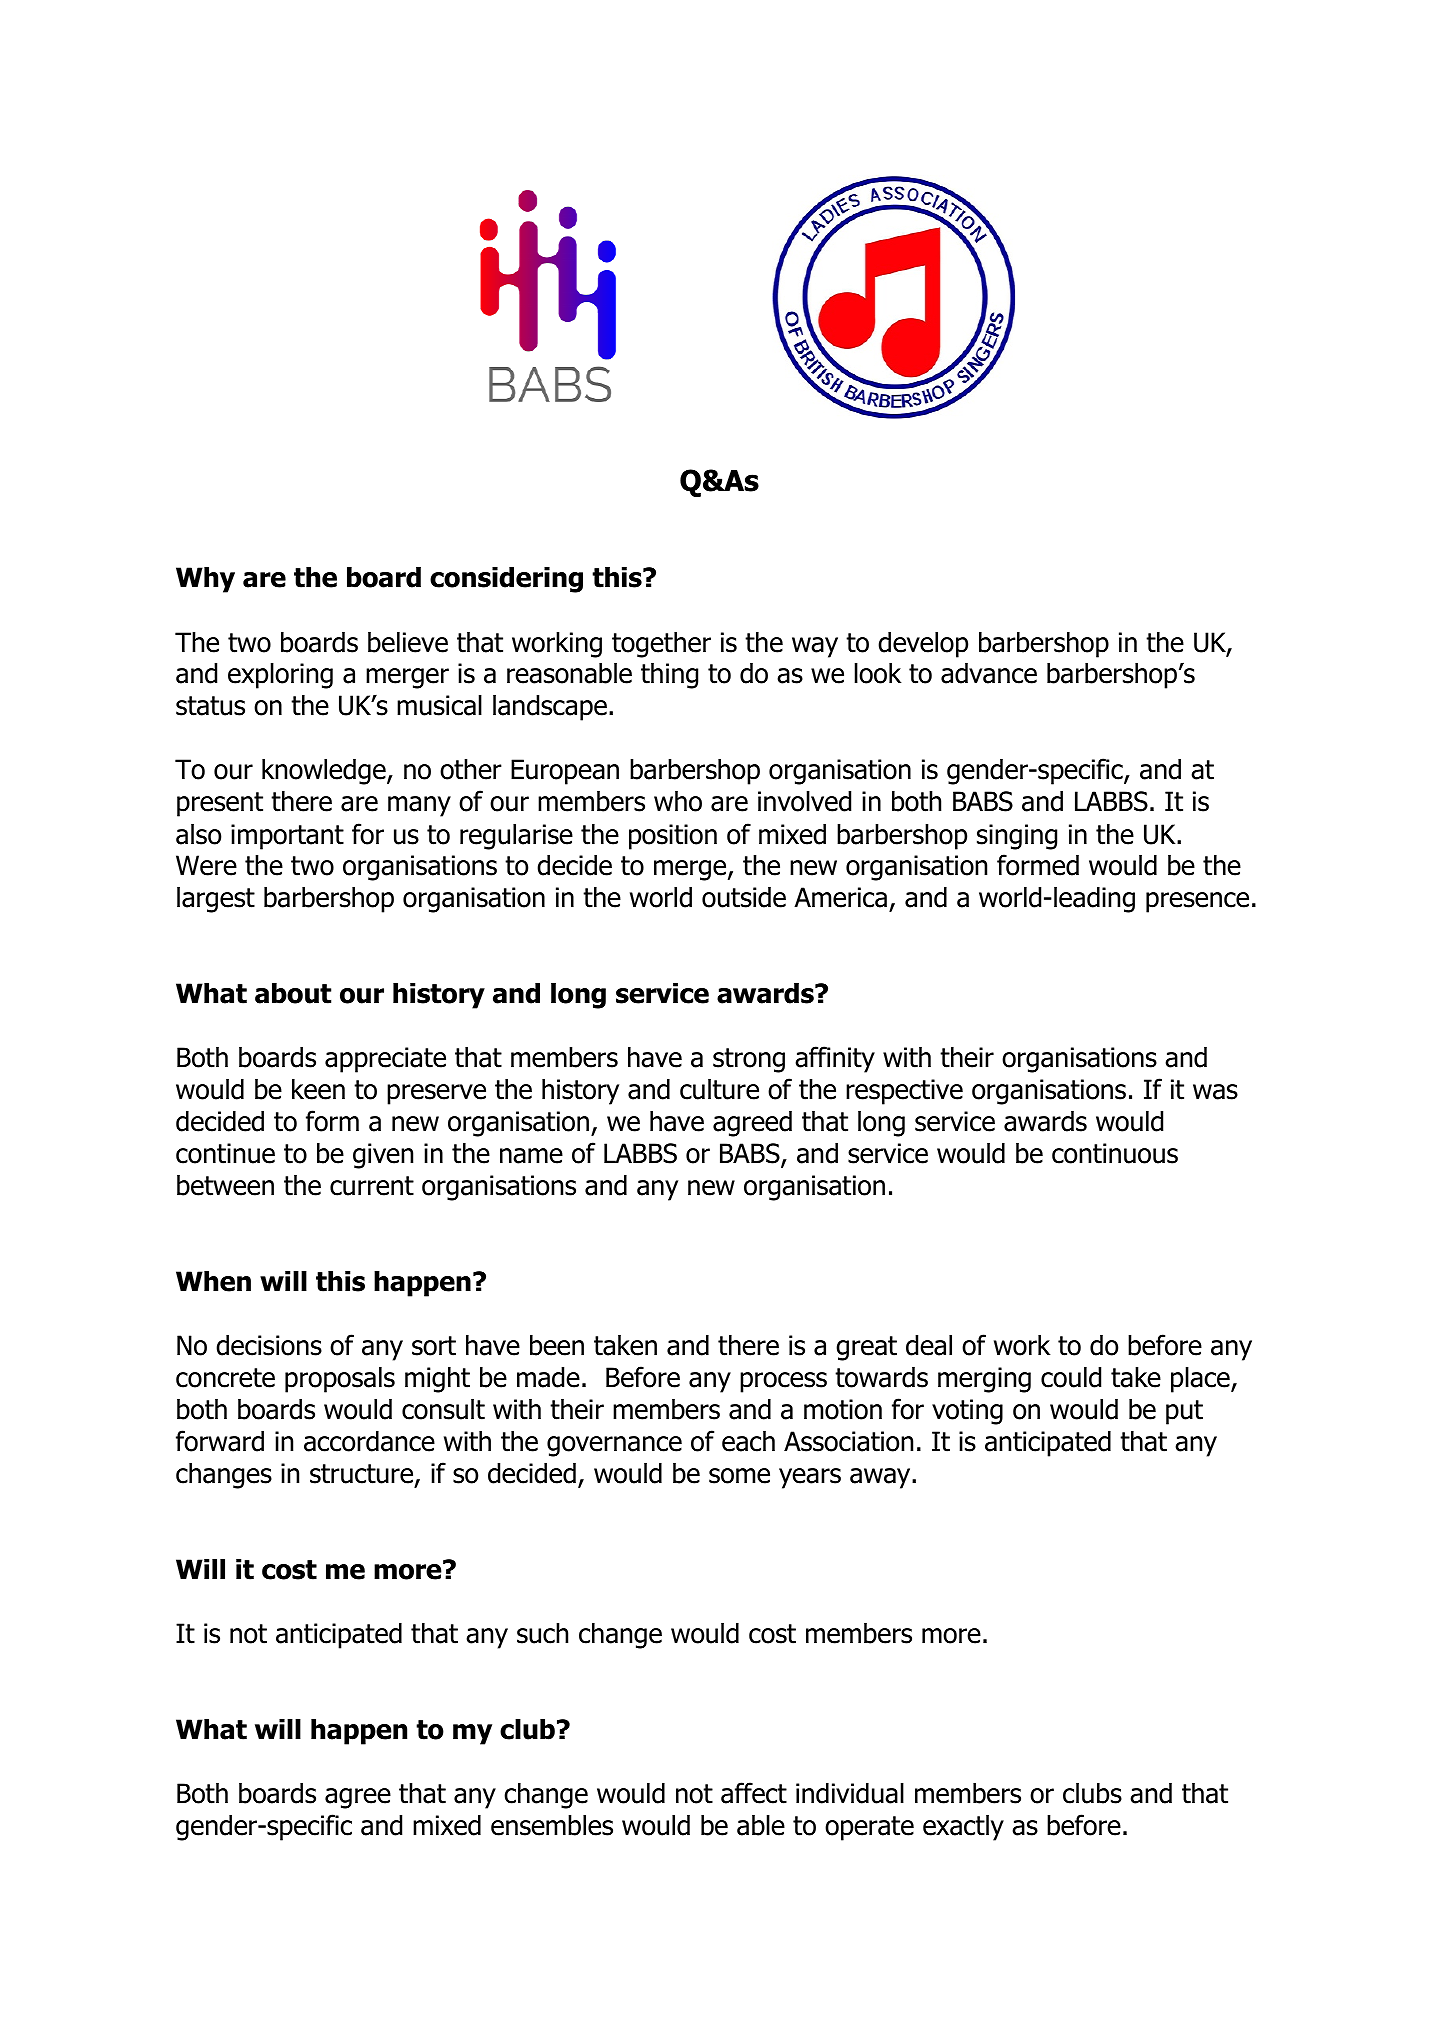 This page has height=2028, width=1434. I want to click on keen, so click(318, 1089).
